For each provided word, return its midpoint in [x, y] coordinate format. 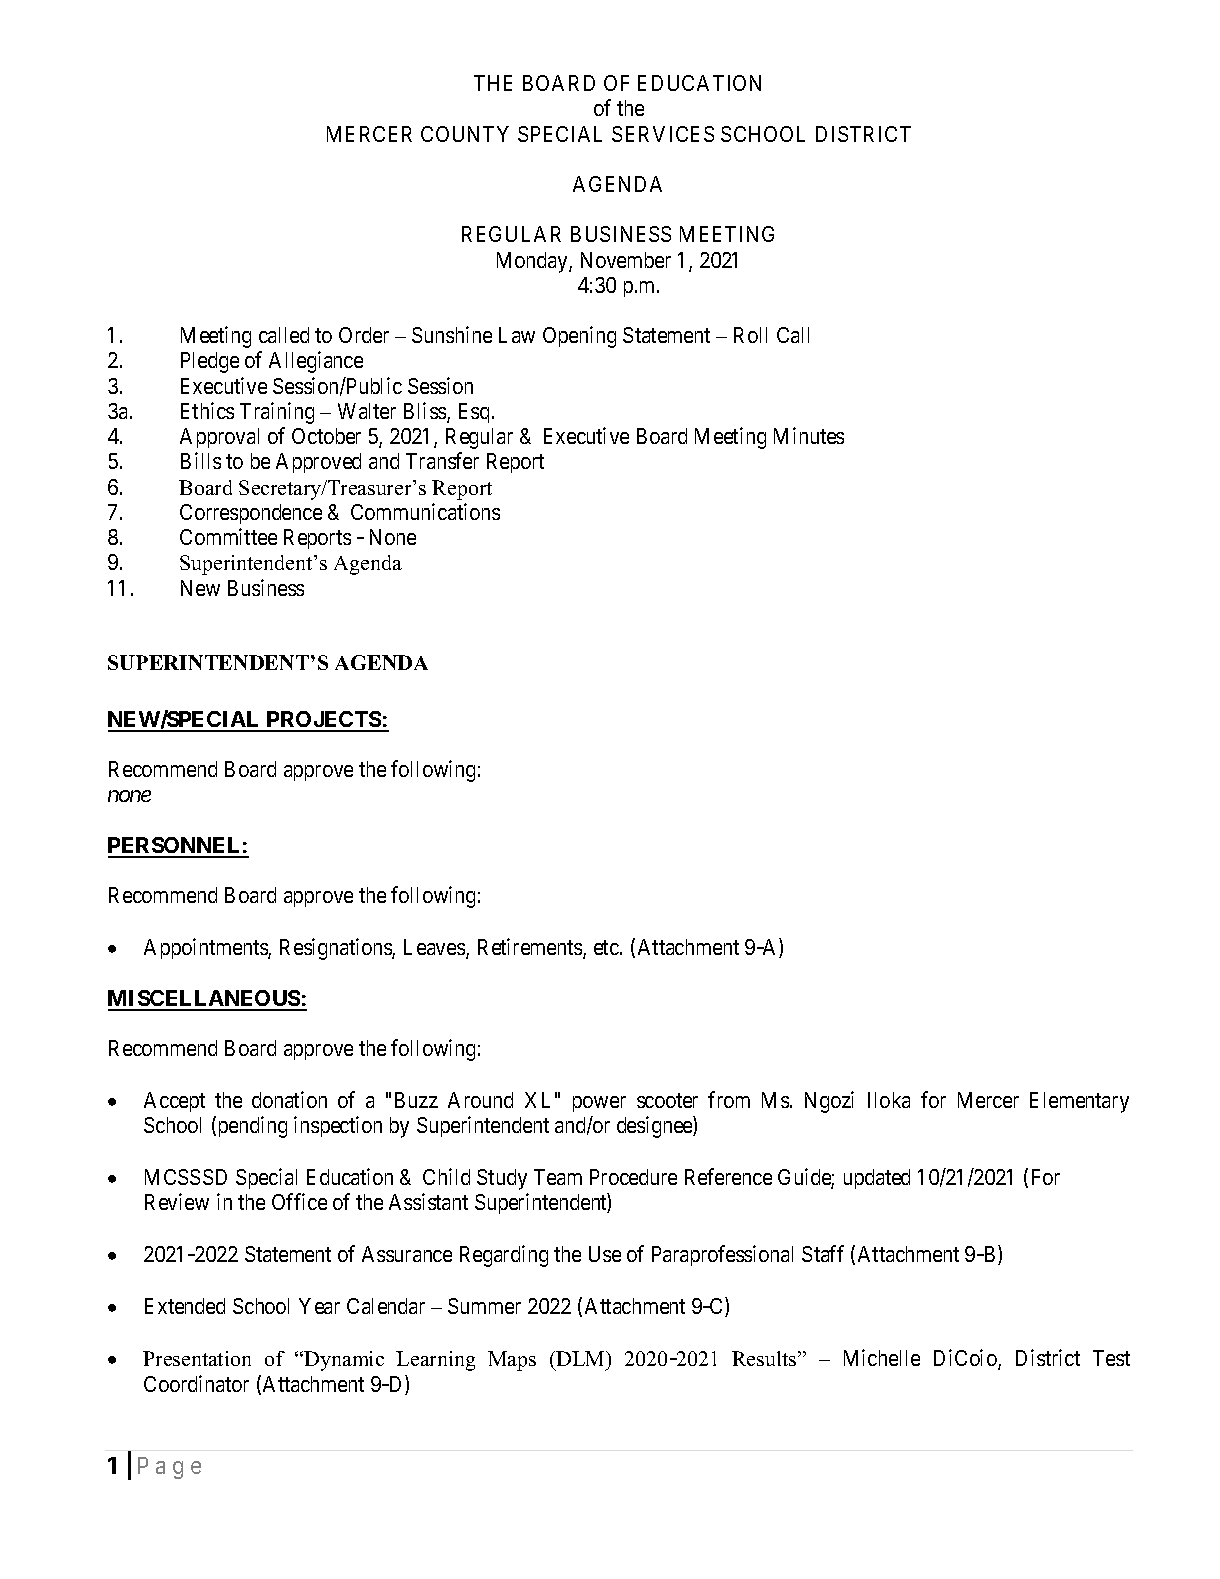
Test [1111, 1358]
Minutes [809, 435]
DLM [581, 1358]
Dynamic [344, 1361]
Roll [750, 335]
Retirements [531, 948]
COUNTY [465, 134]
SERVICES [663, 134]
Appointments [206, 948]
